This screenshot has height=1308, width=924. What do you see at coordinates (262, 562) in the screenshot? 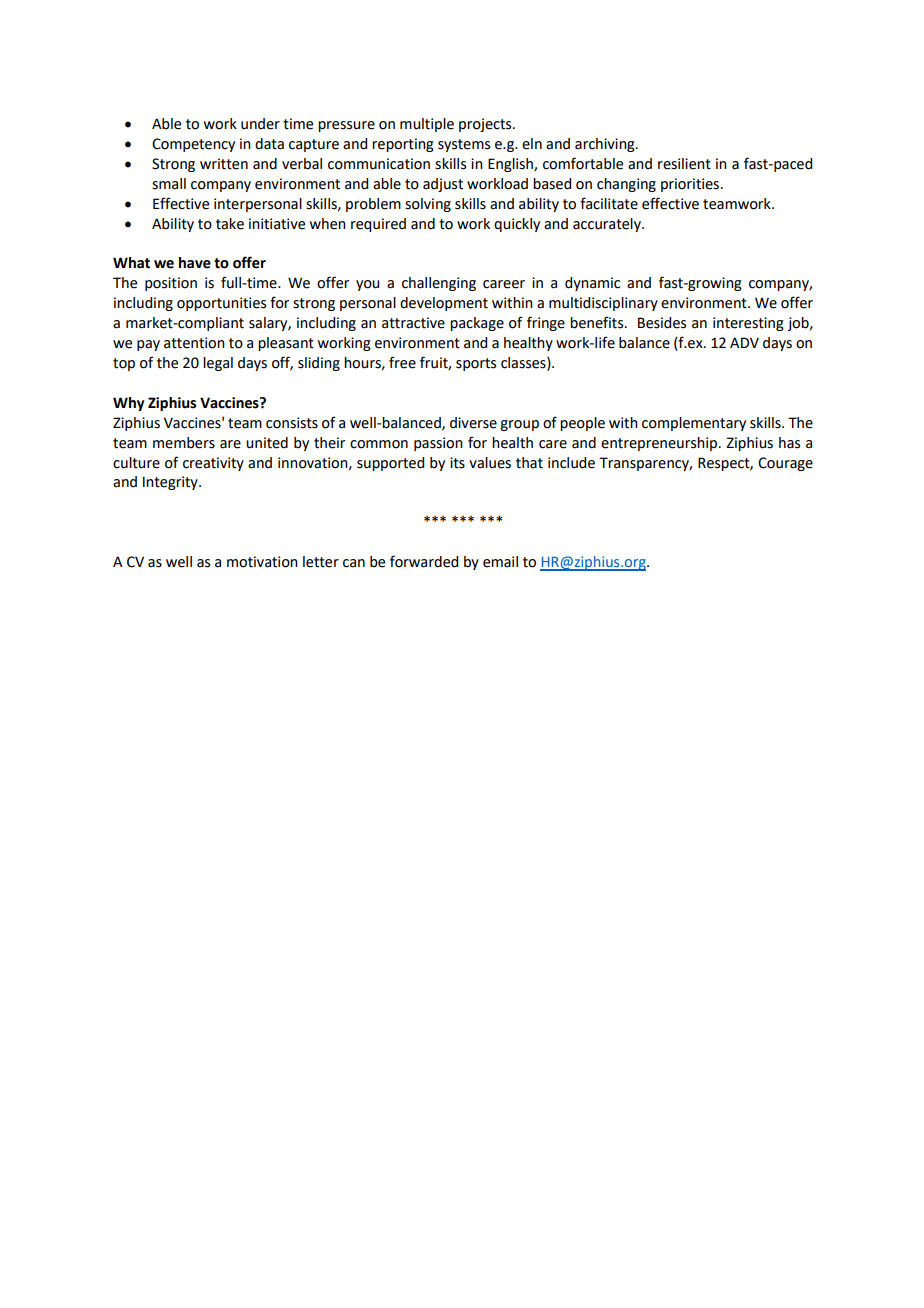
I see `motivation` at bounding box center [262, 562].
